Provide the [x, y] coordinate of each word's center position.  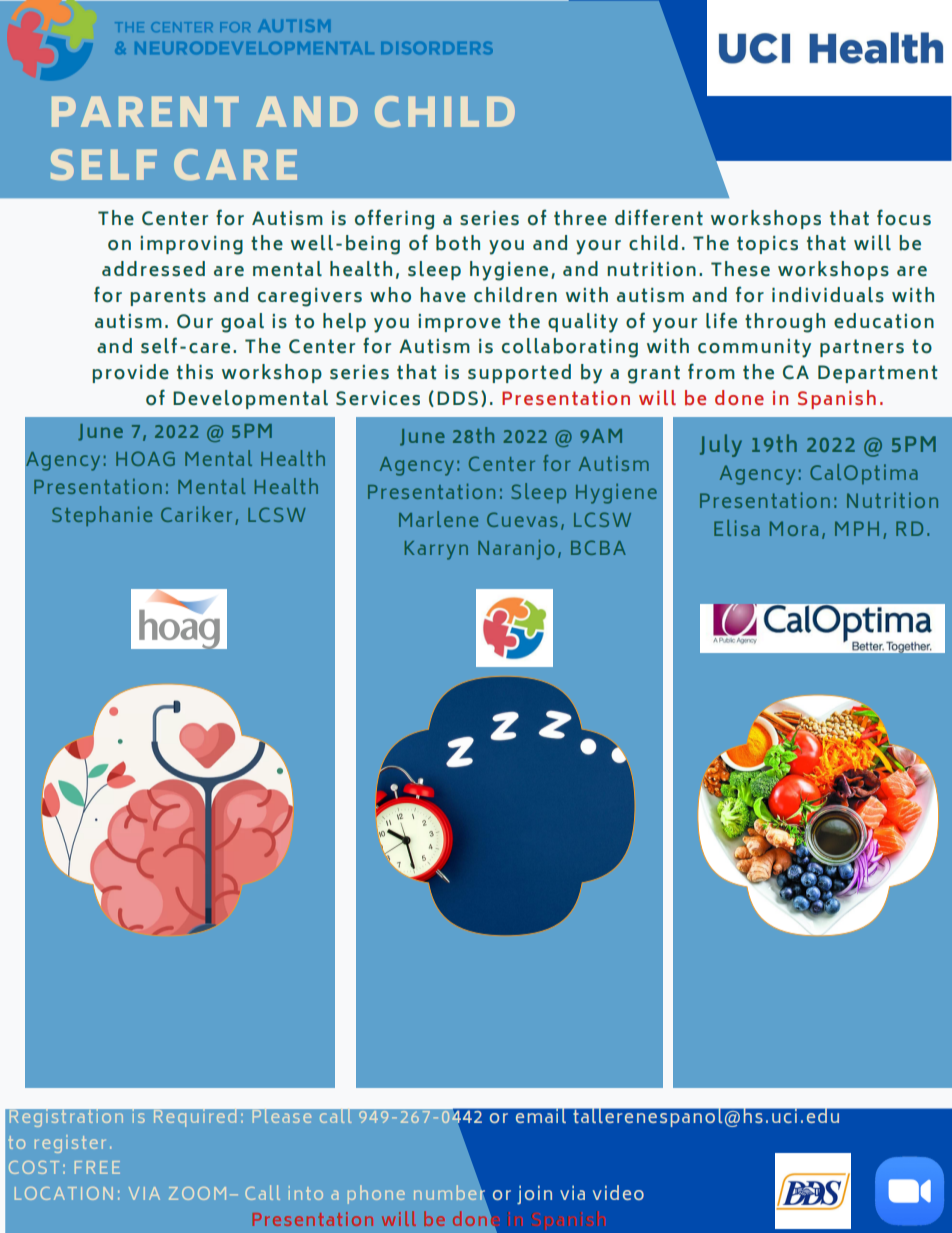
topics [767, 245]
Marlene [438, 519]
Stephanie [102, 516]
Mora [794, 528]
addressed [153, 269]
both [458, 243]
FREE [97, 1167]
